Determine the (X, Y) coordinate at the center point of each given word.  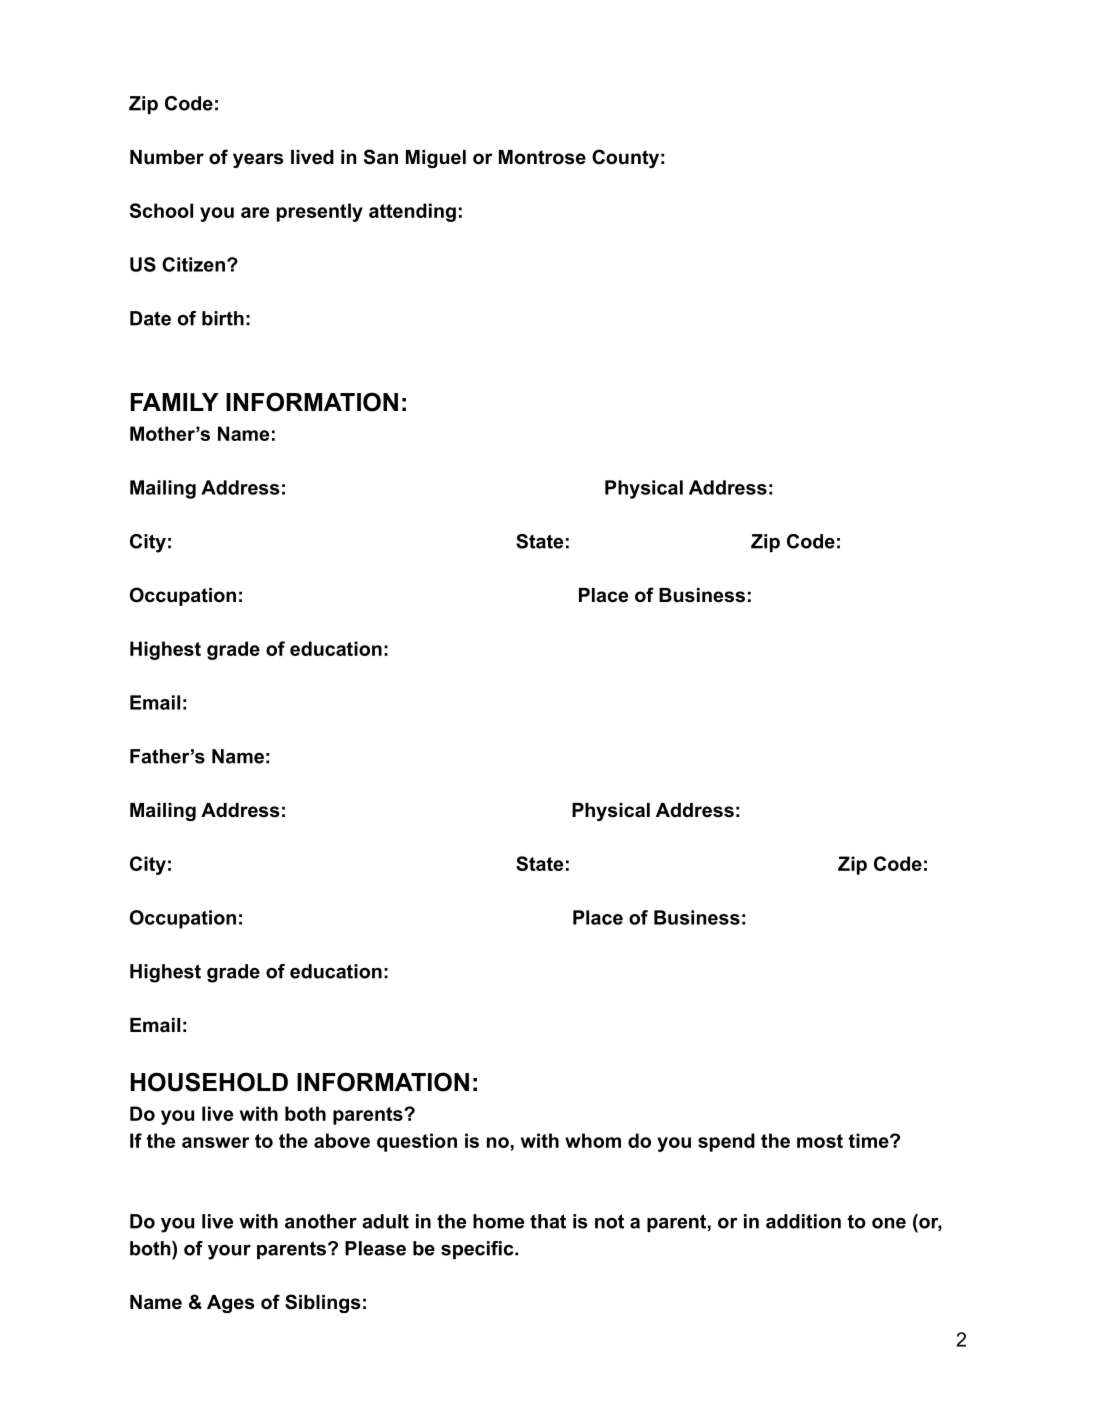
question (417, 1142)
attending (412, 212)
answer (215, 1142)
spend (726, 1142)
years (258, 160)
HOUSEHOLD (209, 1082)
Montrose (542, 157)
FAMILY (175, 402)
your (229, 1252)
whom (593, 1140)
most (820, 1141)
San (381, 157)
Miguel (436, 159)
